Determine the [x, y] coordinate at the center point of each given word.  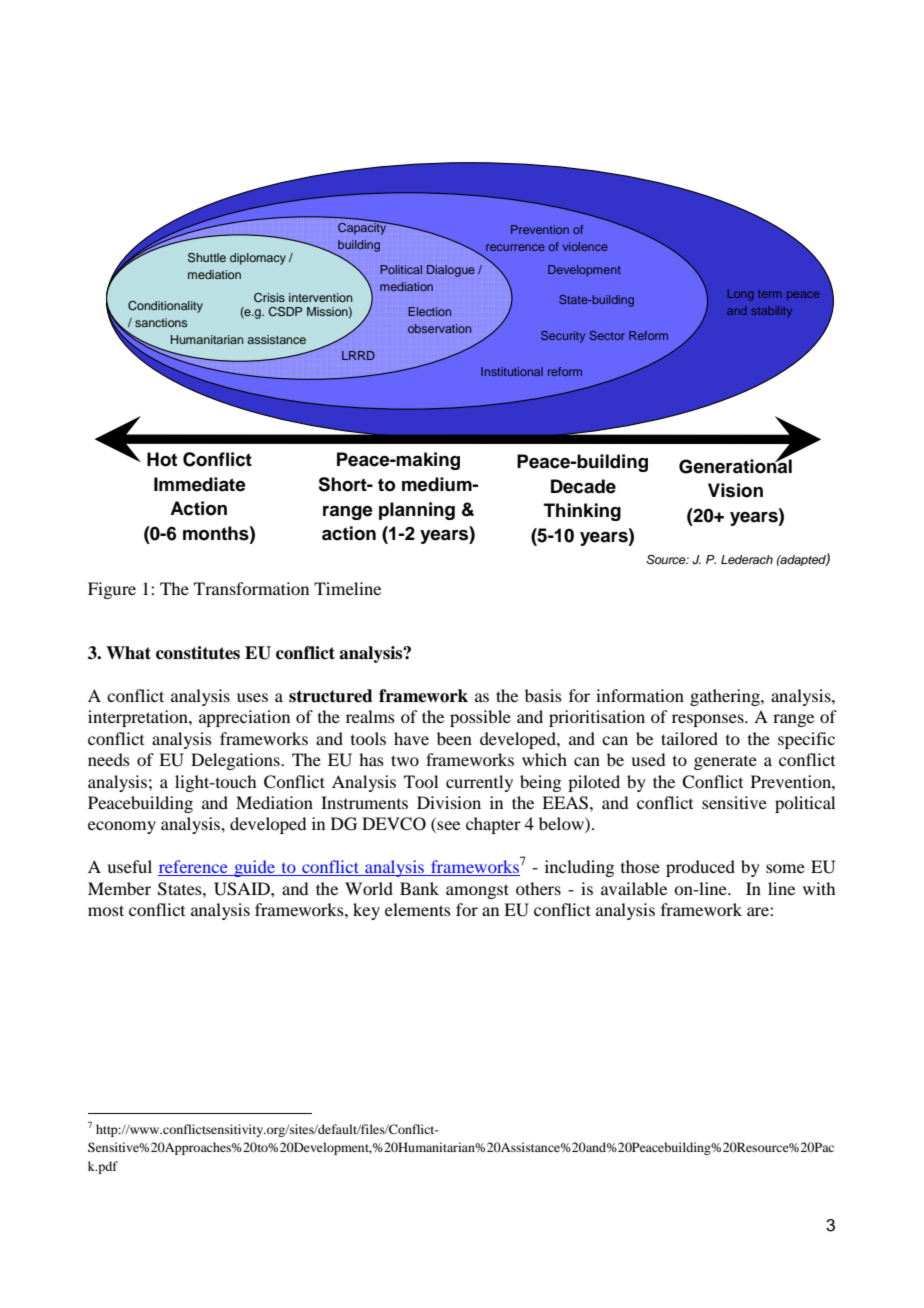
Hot [162, 459]
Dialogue [451, 271]
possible [480, 718]
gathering [726, 697]
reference [194, 868]
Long [741, 295]
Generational [735, 465]
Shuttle [207, 258]
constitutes [198, 653]
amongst [477, 891]
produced [700, 868]
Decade [583, 486]
